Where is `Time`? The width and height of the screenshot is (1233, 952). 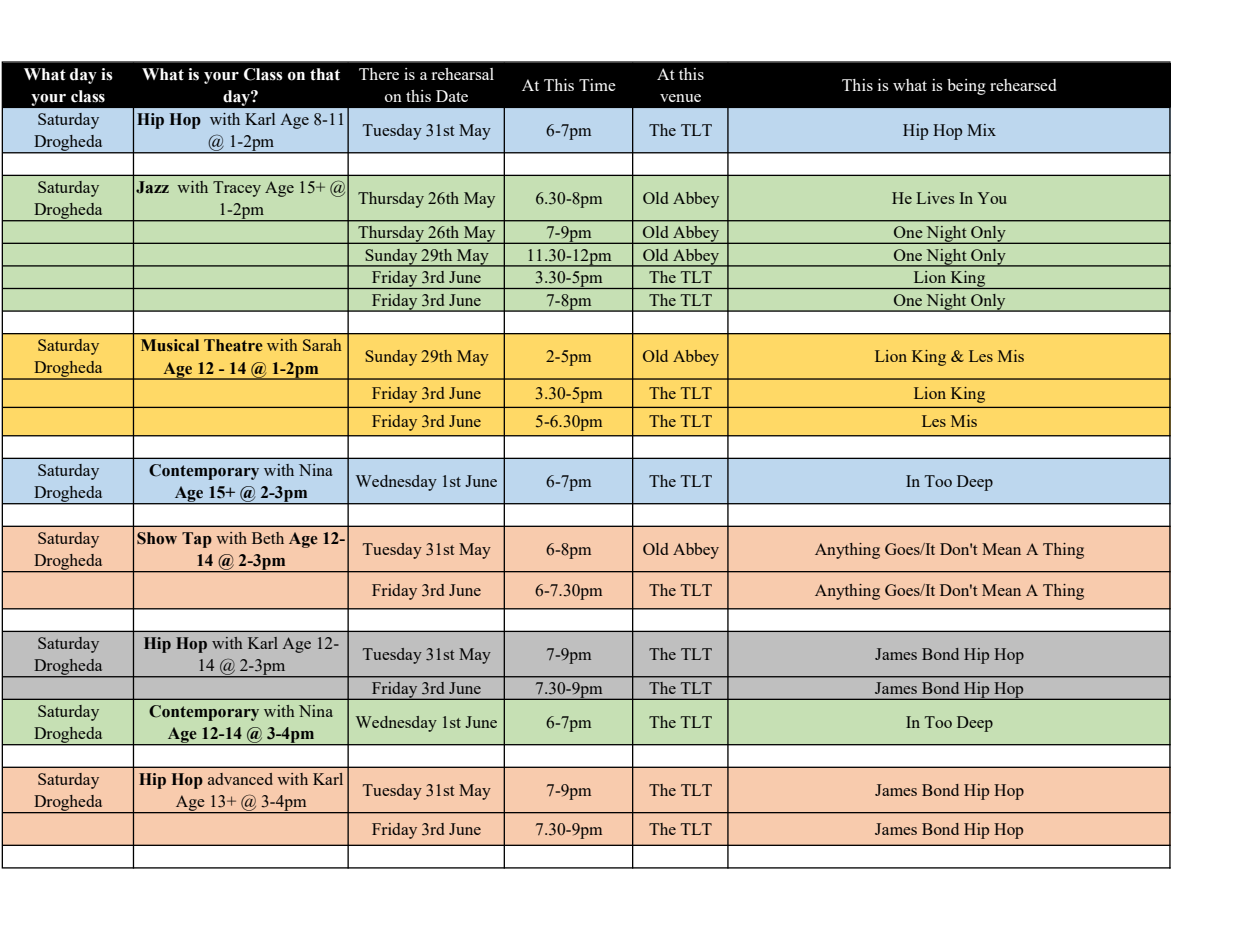 Time is located at coordinates (597, 85).
